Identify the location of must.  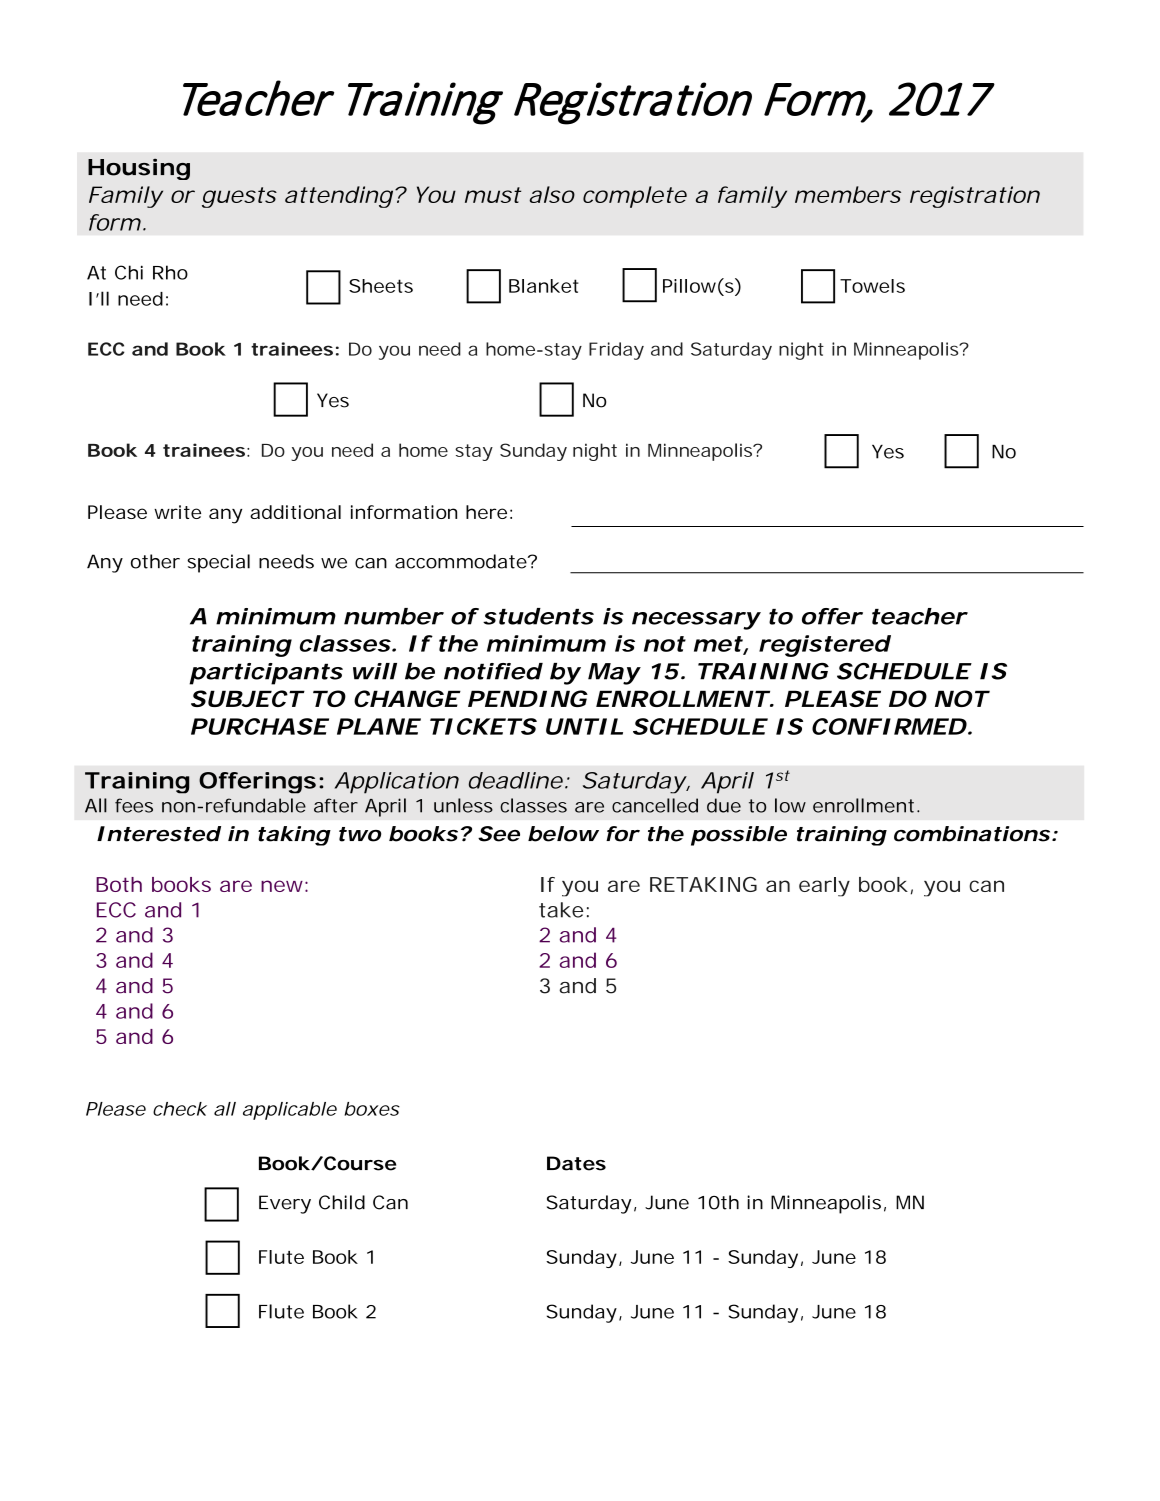
(493, 195).
